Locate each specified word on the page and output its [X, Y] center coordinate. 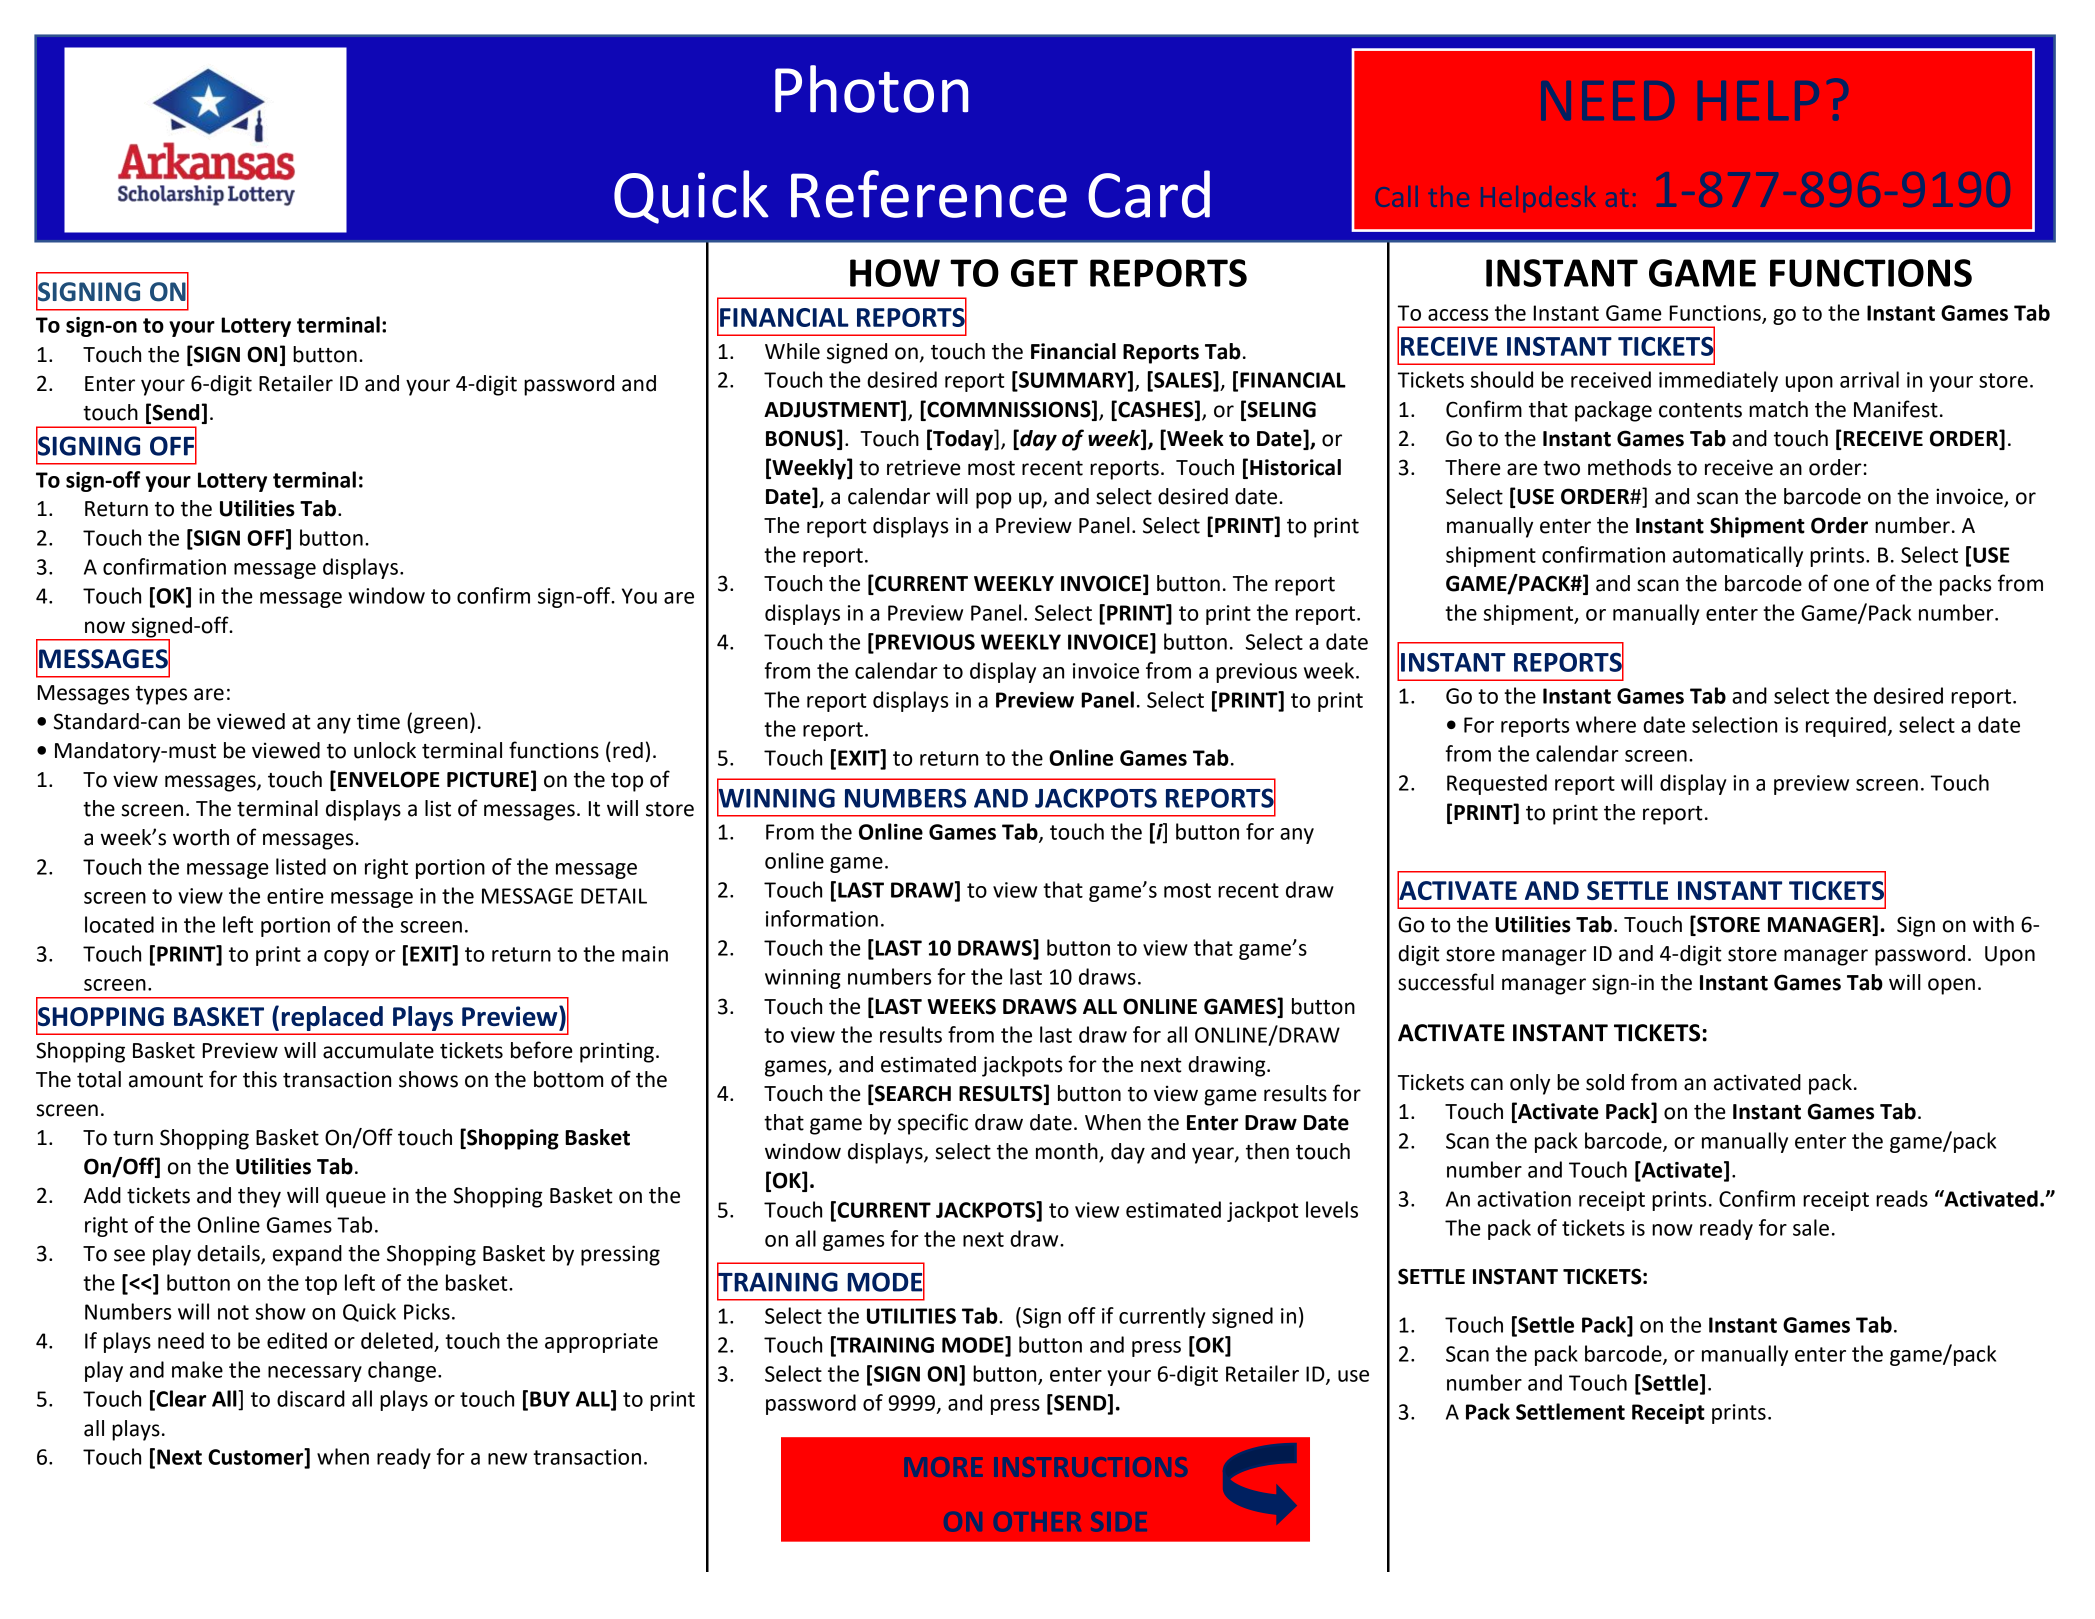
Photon [871, 89]
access [1458, 315]
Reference [929, 194]
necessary [315, 1374]
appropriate [601, 1343]
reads [1902, 1198]
